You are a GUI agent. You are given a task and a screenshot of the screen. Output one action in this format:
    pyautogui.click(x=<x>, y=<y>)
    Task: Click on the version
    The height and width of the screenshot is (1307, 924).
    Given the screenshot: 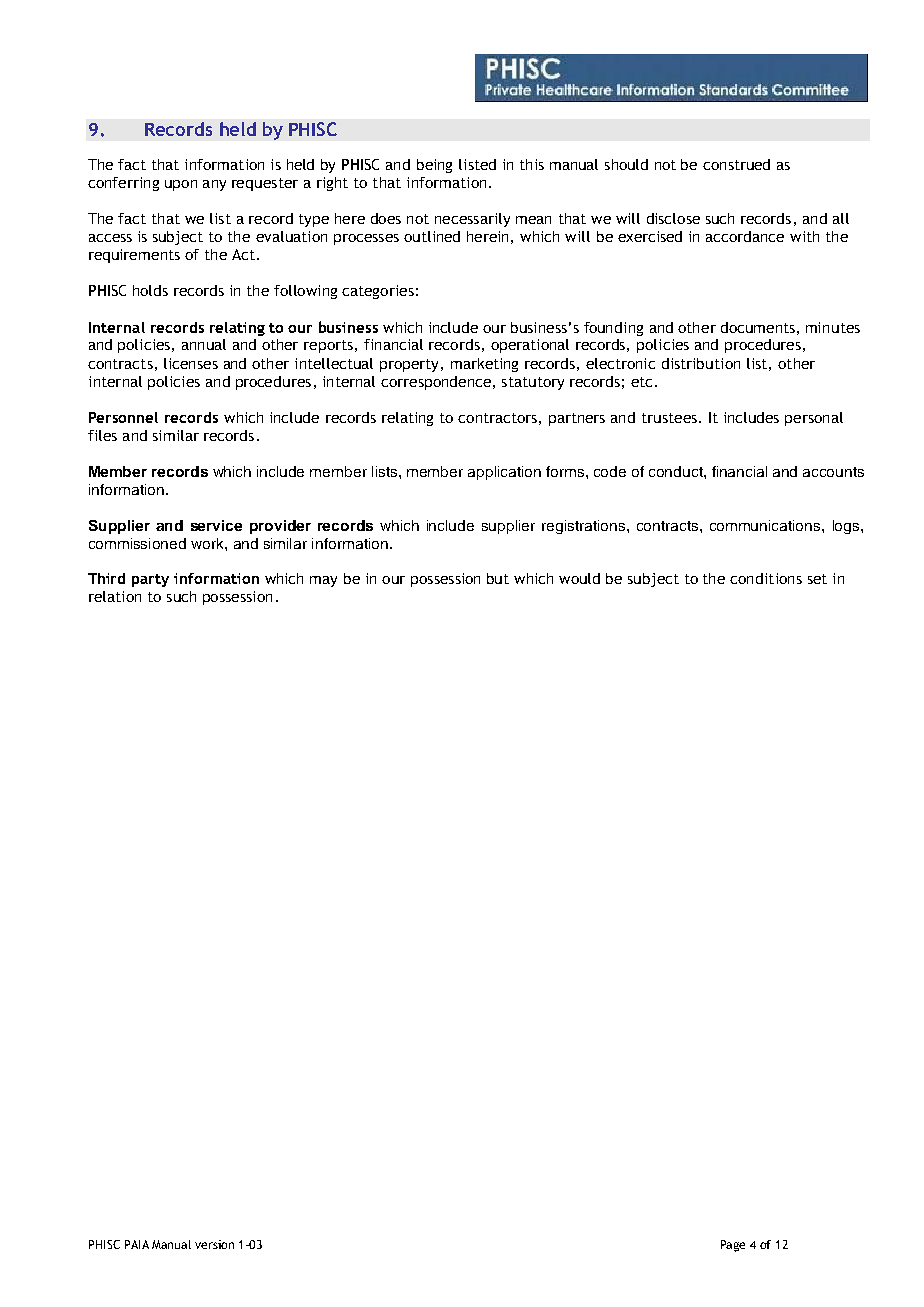 What is the action you would take?
    pyautogui.click(x=214, y=1244)
